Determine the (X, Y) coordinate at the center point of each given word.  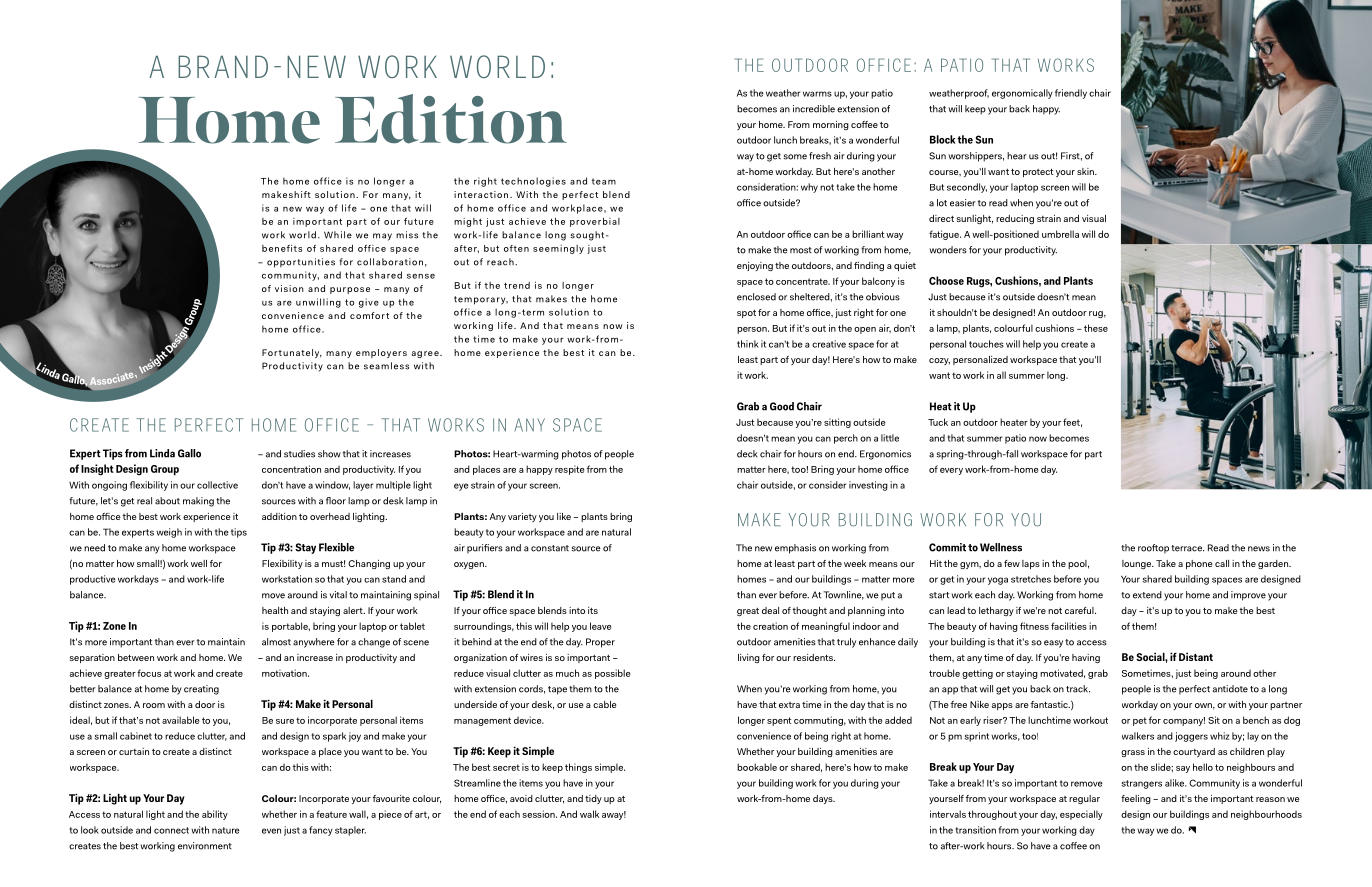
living (749, 658)
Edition (451, 119)
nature (226, 830)
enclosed (756, 297)
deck (747, 454)
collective (217, 485)
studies (299, 454)
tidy (593, 799)
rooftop (1153, 549)
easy (1053, 644)
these (1096, 328)
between (136, 657)
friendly (1071, 94)
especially (1081, 815)
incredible (814, 109)
